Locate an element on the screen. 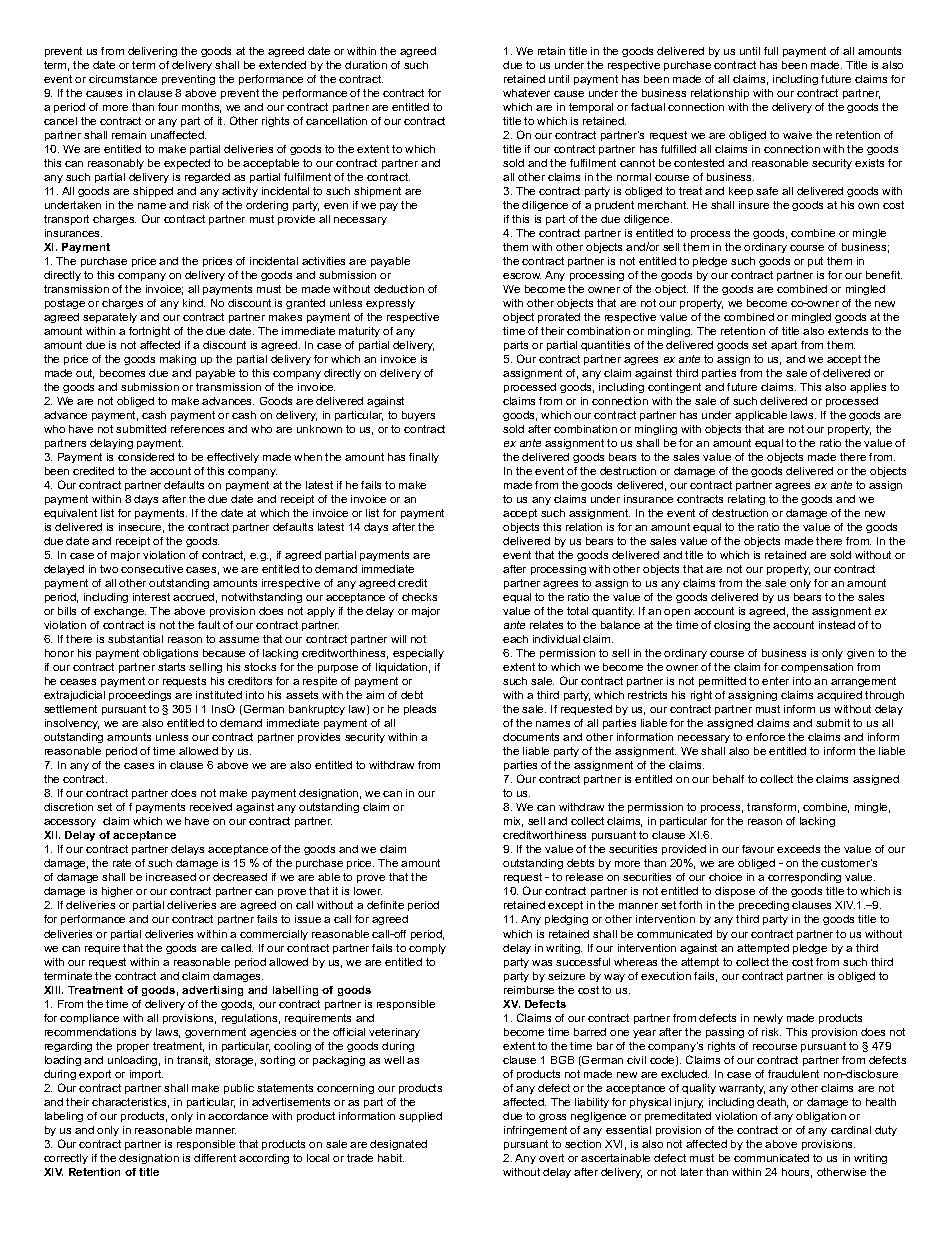 The image size is (952, 1233). circumstance is located at coordinates (123, 79).
